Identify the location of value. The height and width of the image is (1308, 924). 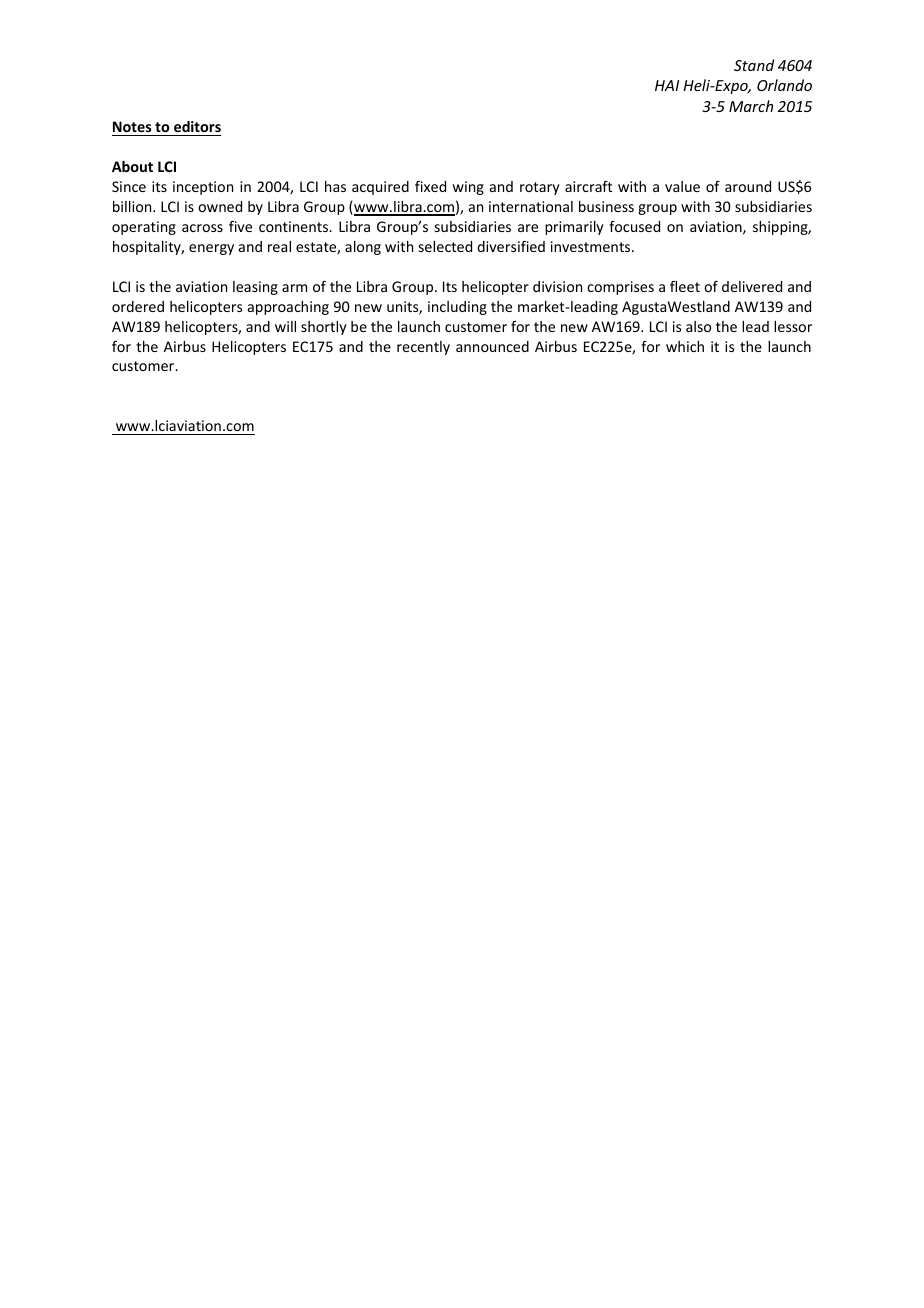
(682, 186).
